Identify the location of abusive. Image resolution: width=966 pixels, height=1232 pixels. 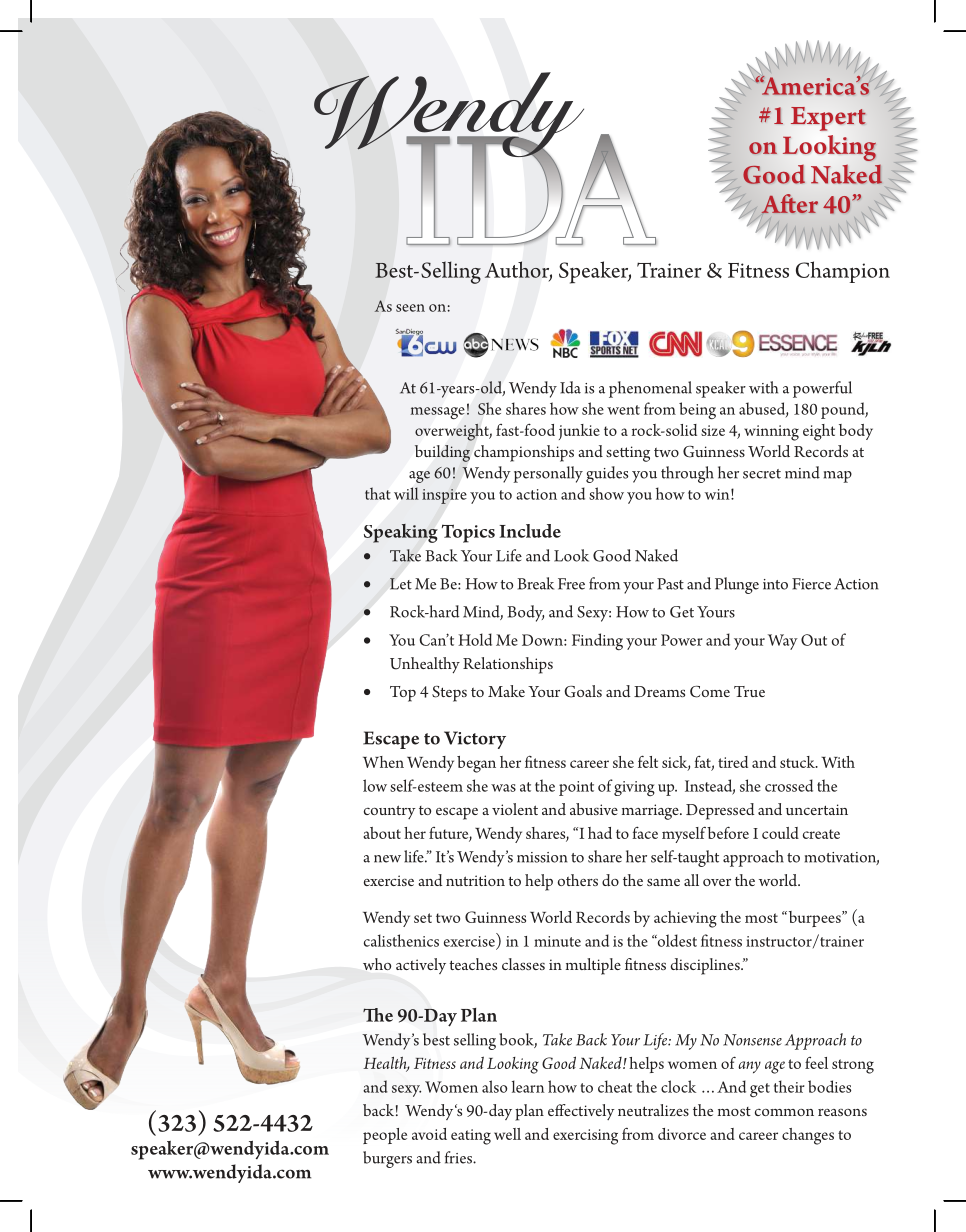
(594, 809).
